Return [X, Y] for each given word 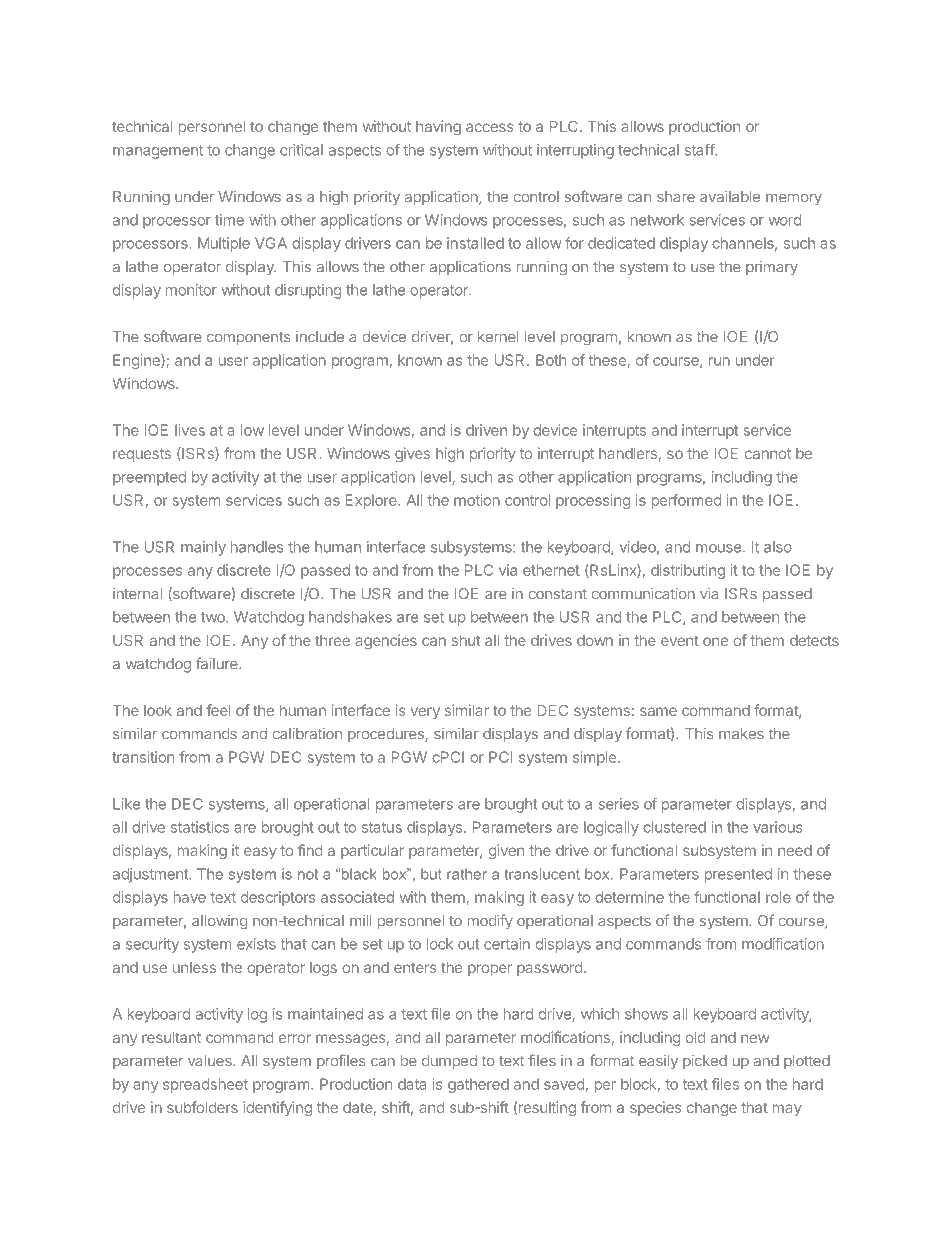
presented [738, 875]
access [490, 127]
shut [466, 640]
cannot [768, 453]
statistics [200, 827]
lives [190, 430]
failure [218, 663]
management [158, 152]
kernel [498, 337]
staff [700, 150]
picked [705, 1062]
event [680, 640]
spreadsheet [205, 1085]
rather [467, 874]
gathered [478, 1085]
